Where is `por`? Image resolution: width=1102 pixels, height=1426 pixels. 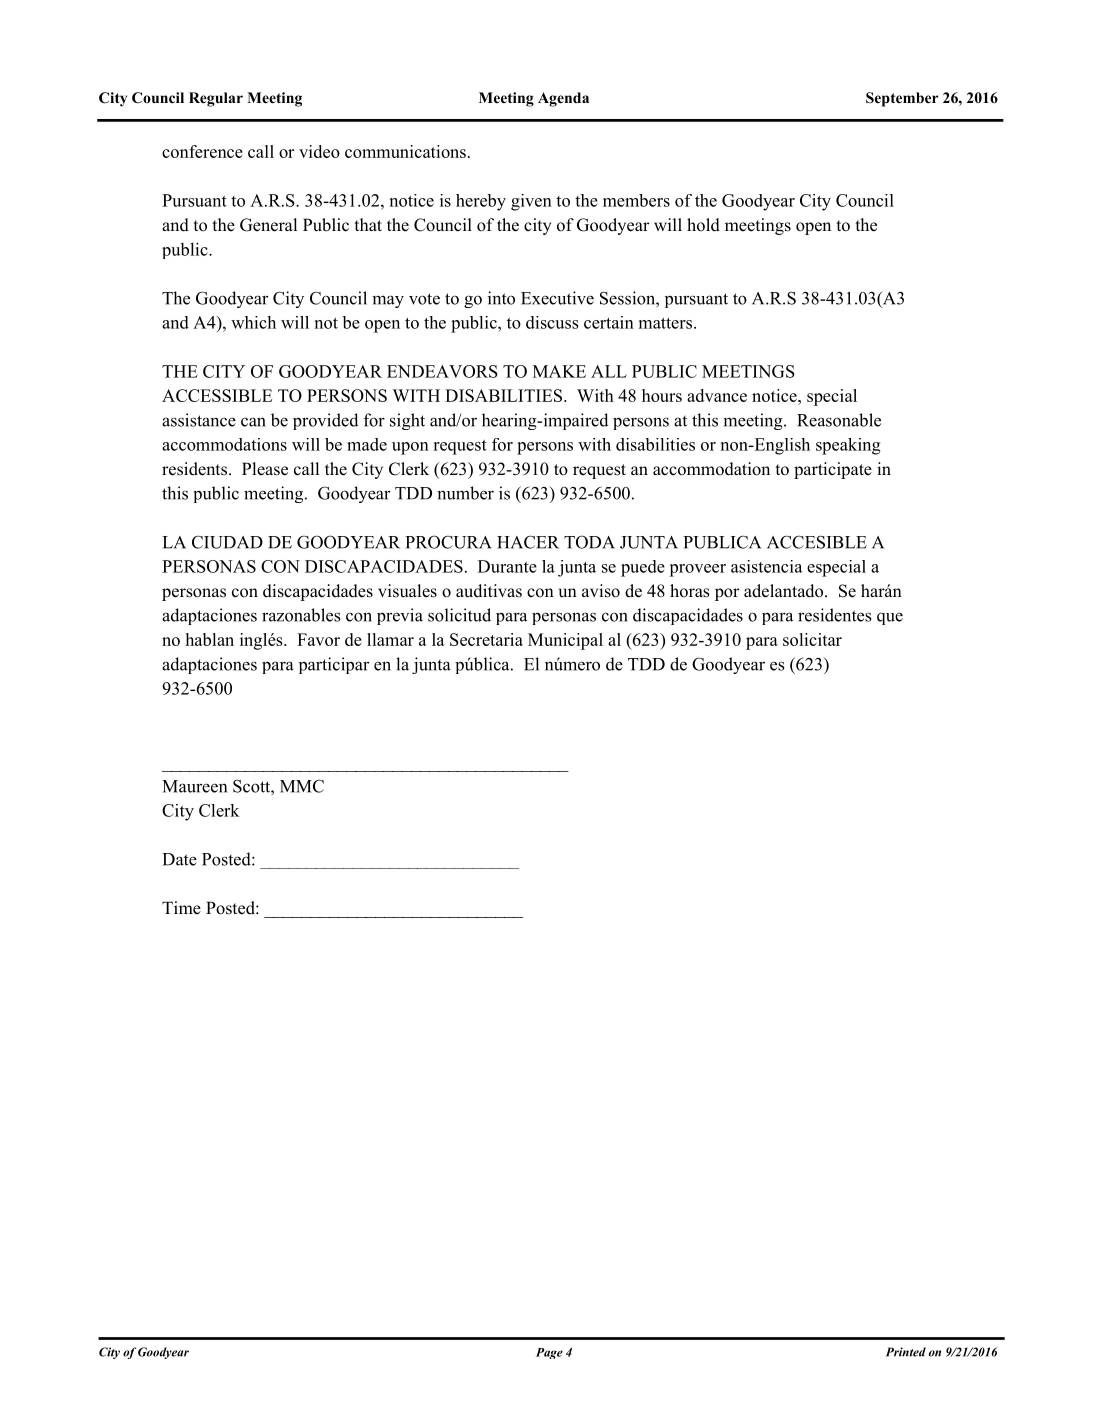
por is located at coordinates (727, 594).
